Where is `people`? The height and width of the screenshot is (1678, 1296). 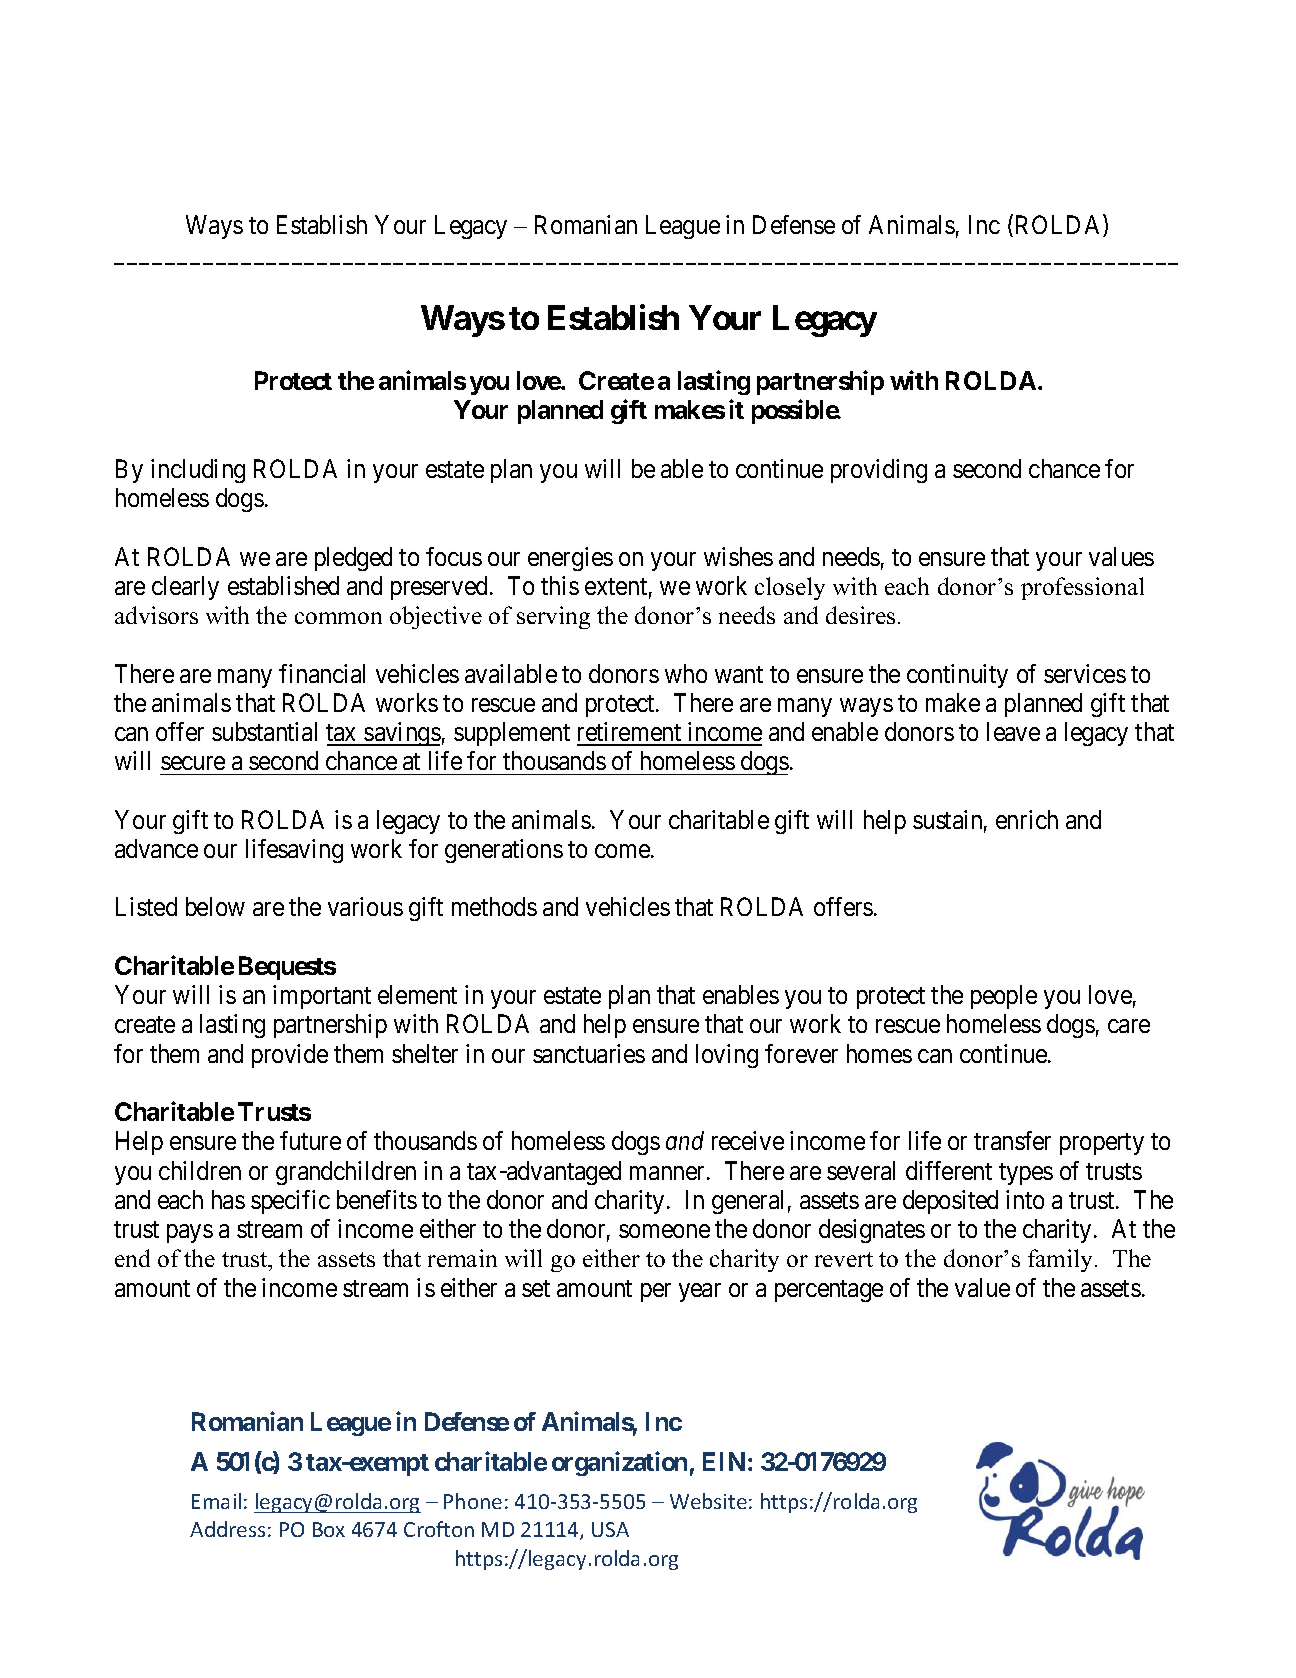 people is located at coordinates (1004, 997).
